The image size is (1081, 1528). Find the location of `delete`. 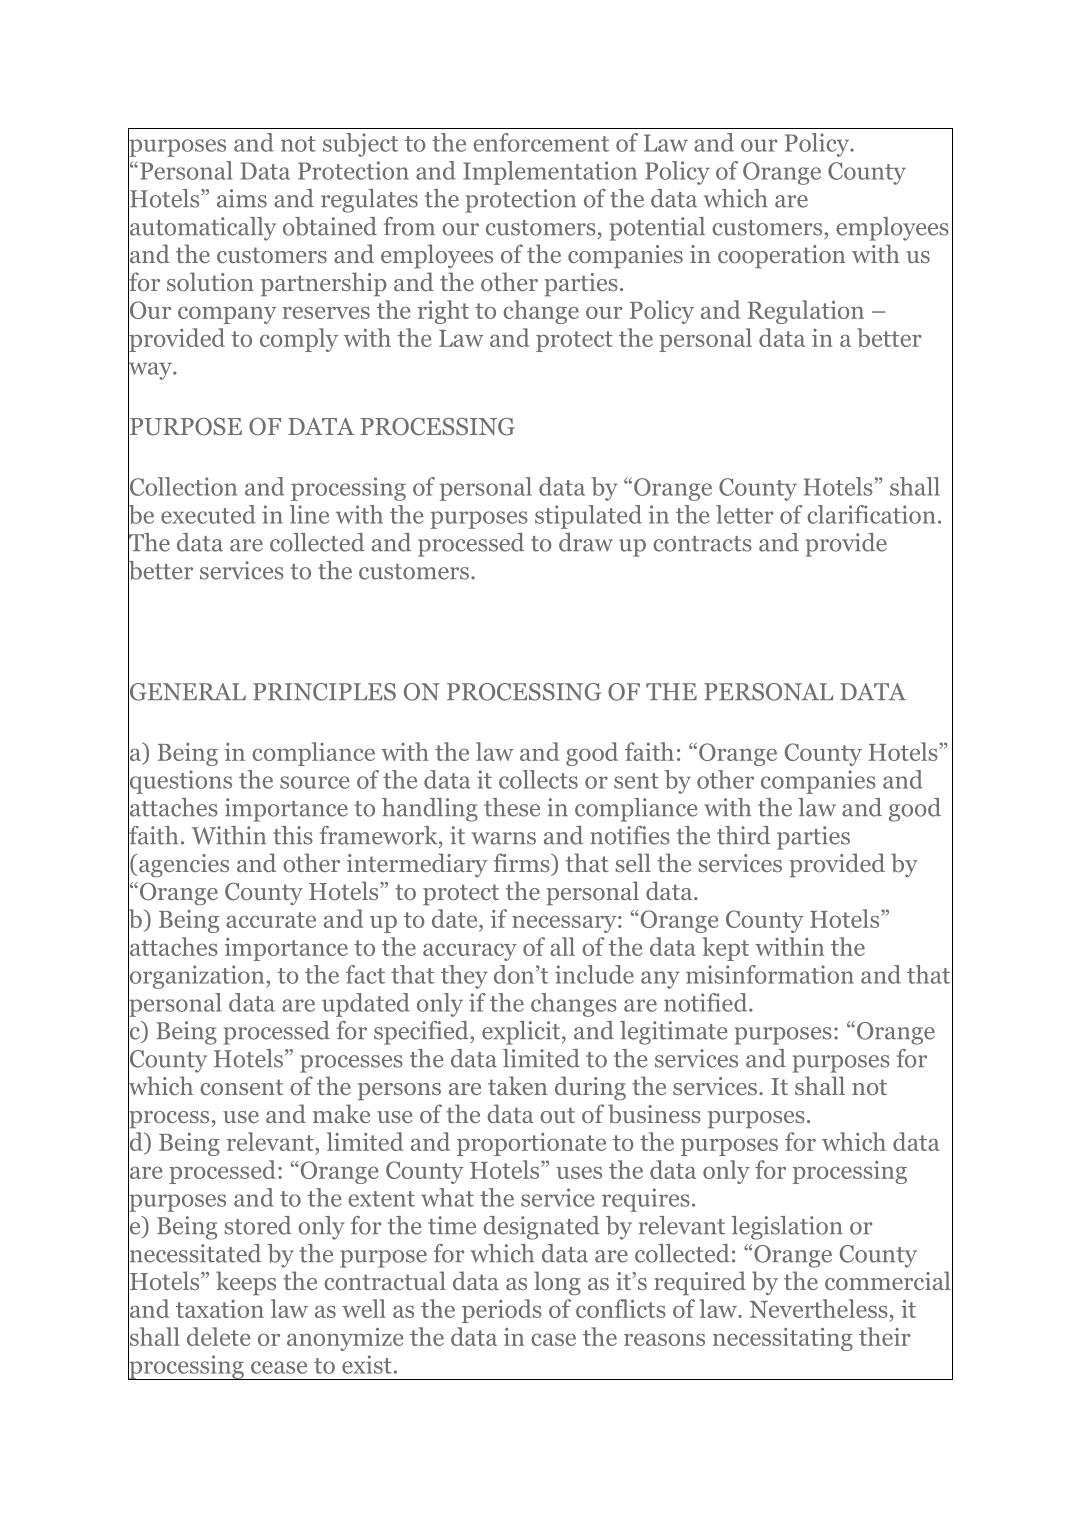

delete is located at coordinates (218, 1336).
